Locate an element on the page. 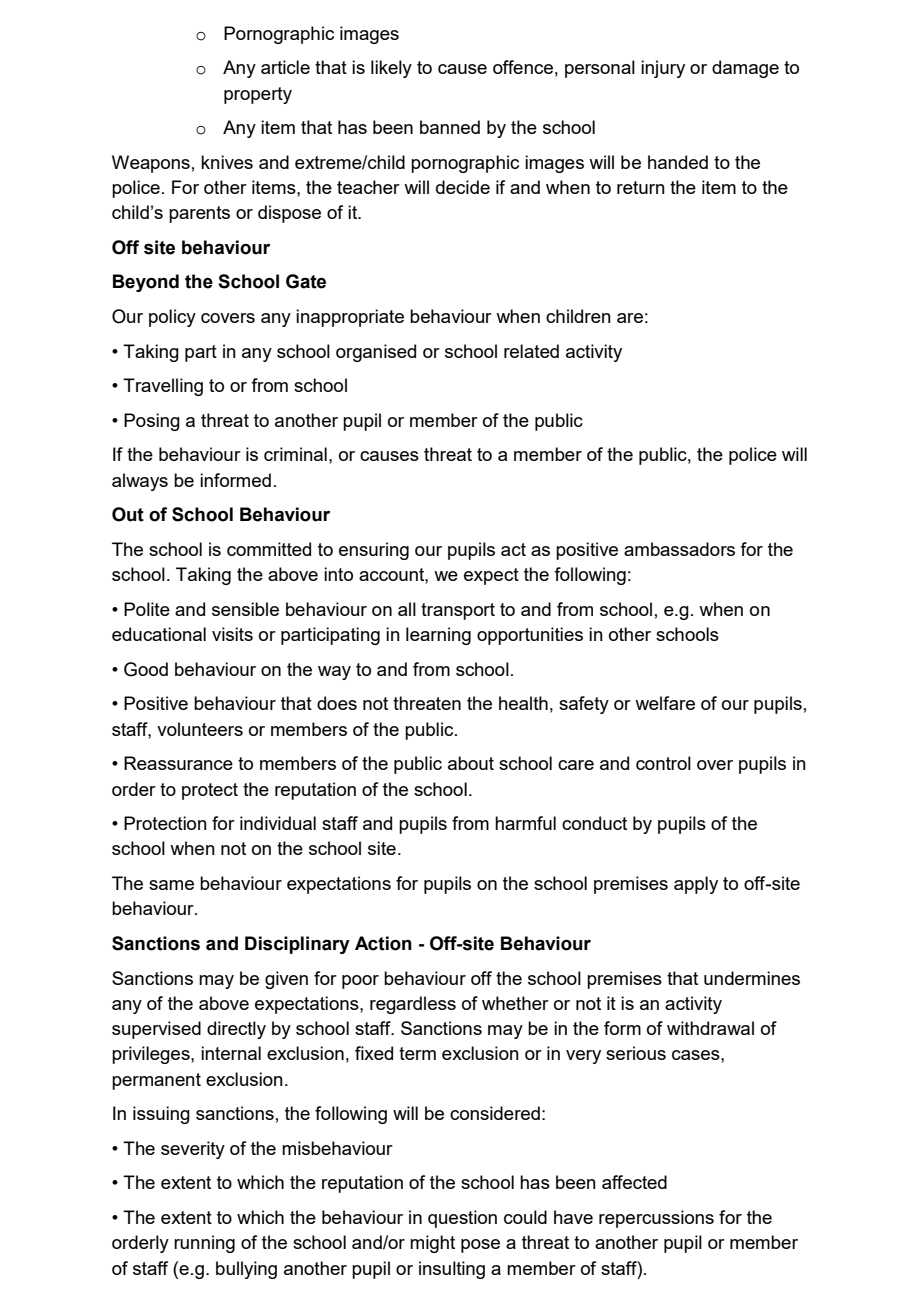 The width and height of the document is (924, 1308). property is located at coordinates (258, 95).
